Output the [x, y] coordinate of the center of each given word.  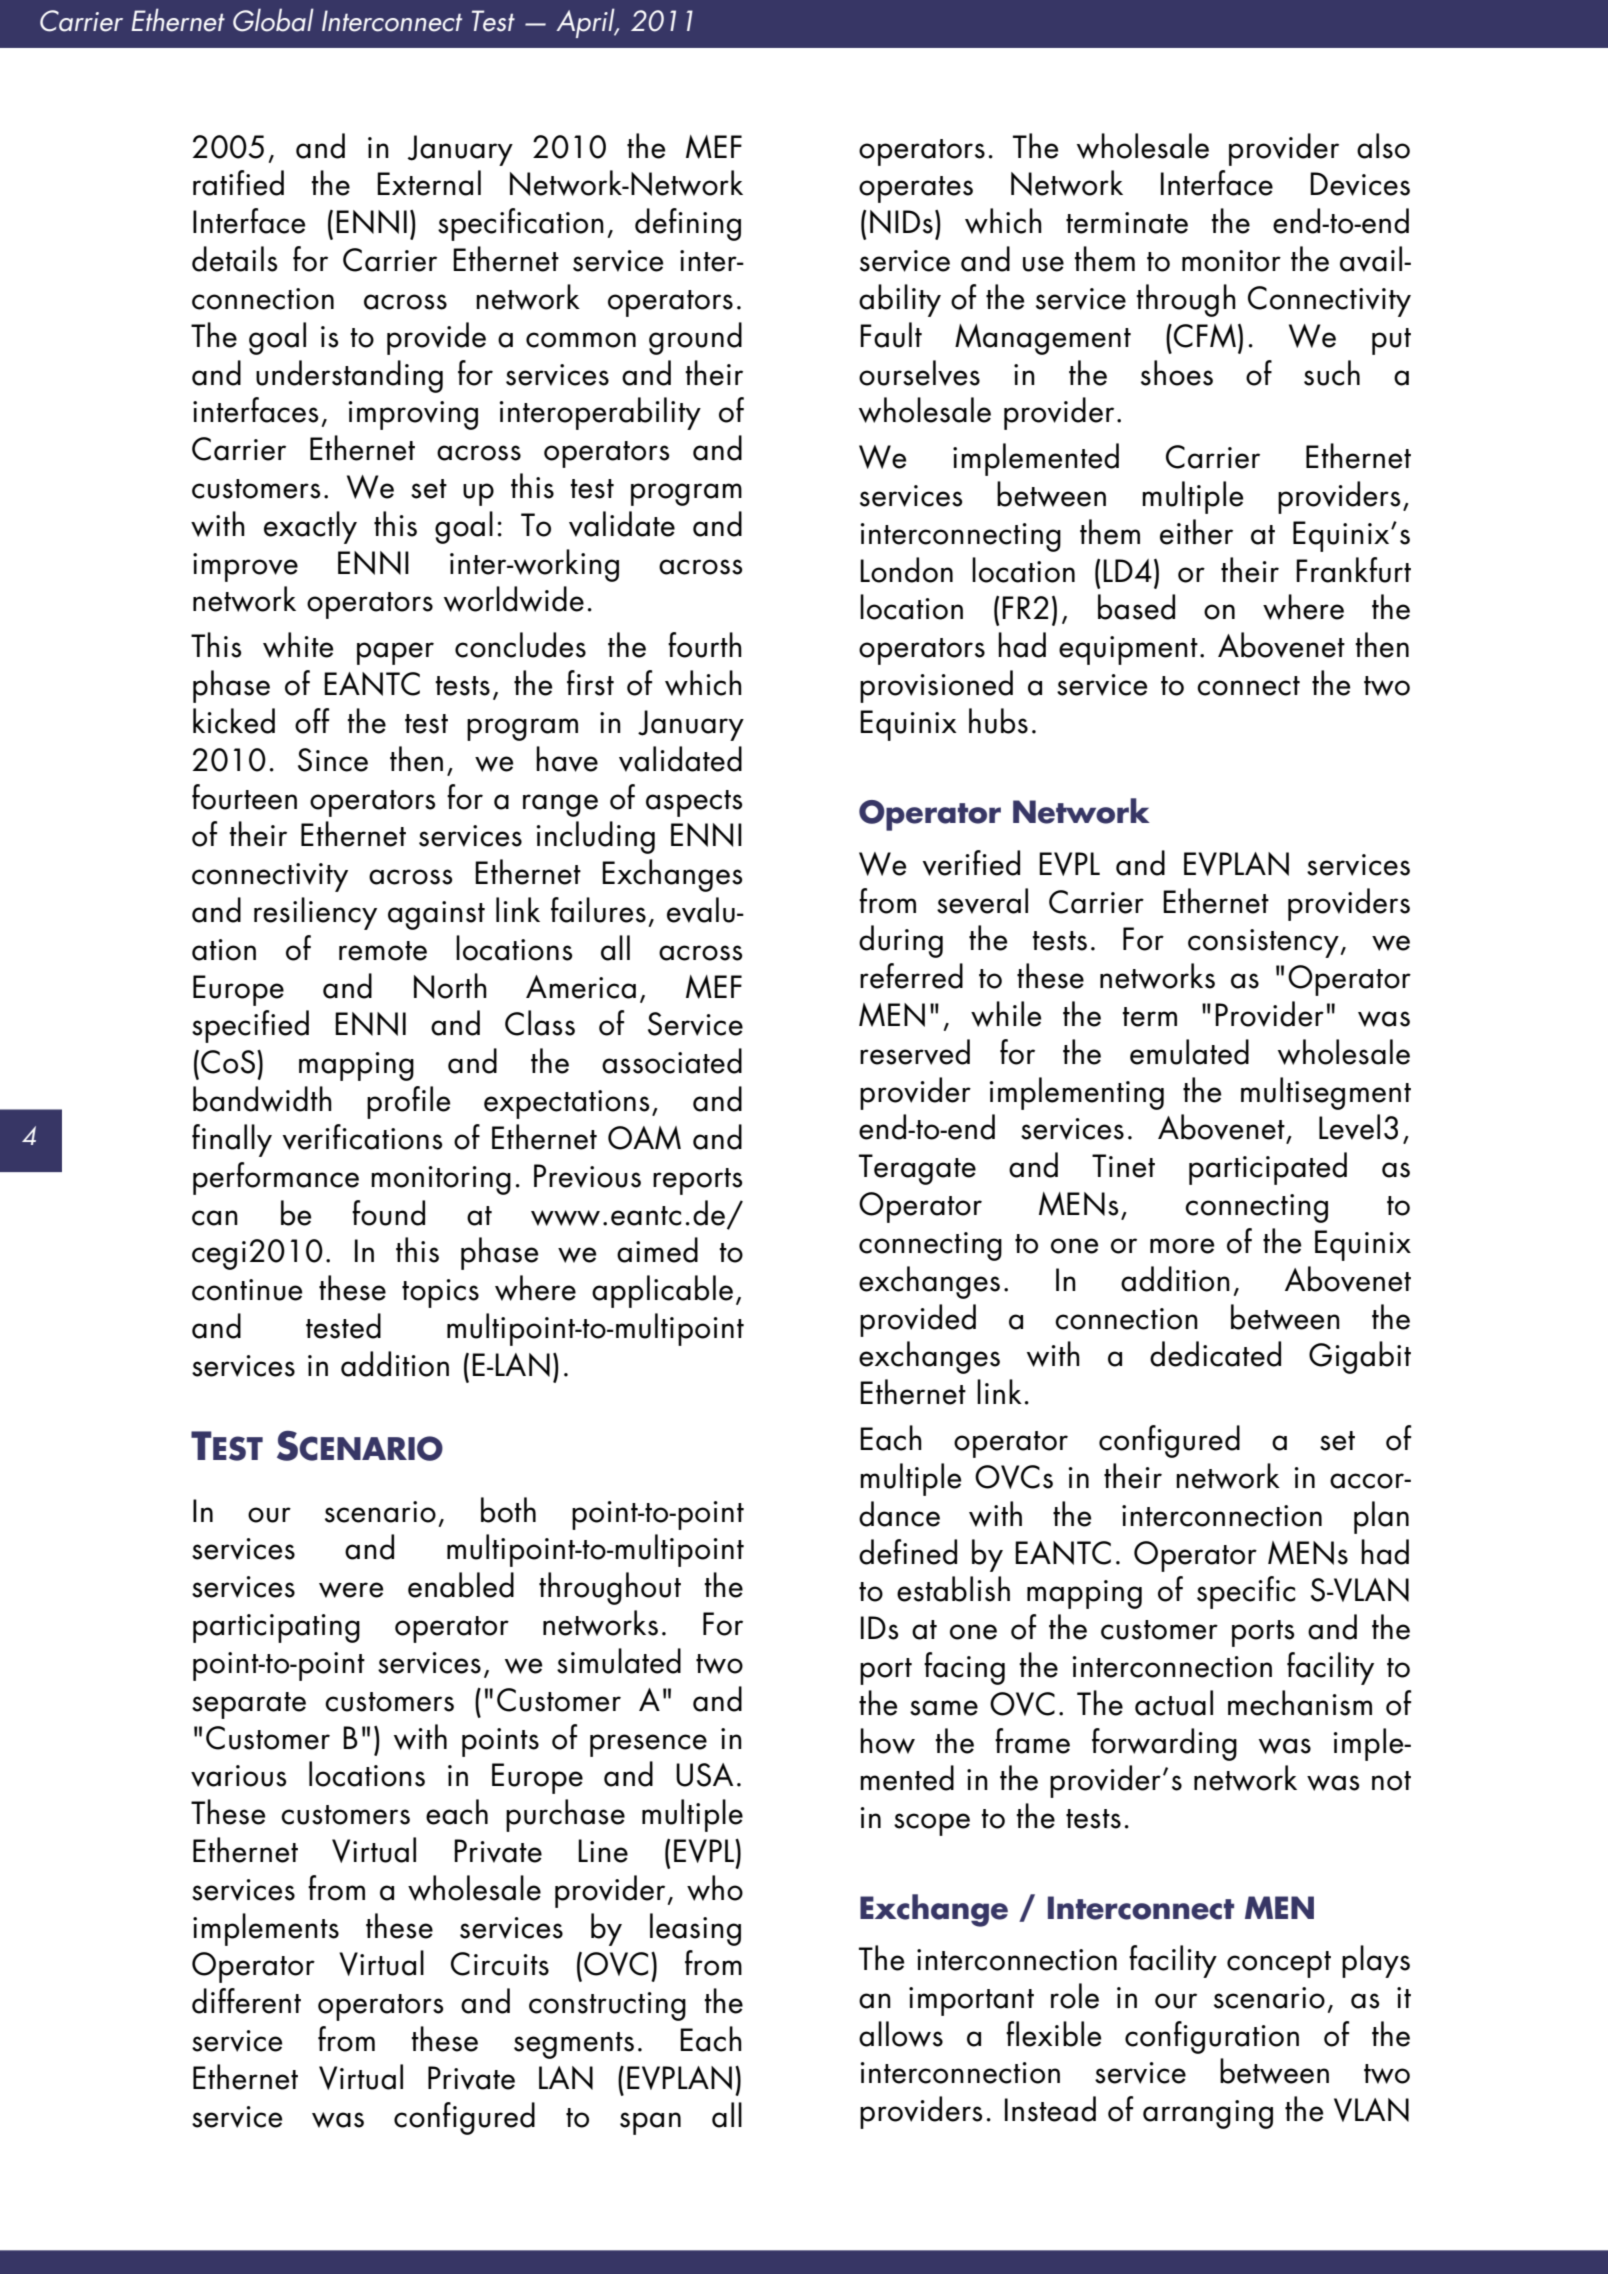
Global [273, 20]
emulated [1189, 1052]
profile [408, 1102]
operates [916, 189]
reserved [915, 1052]
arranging [1208, 2114]
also [1383, 146]
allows [901, 2034]
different [246, 2001]
